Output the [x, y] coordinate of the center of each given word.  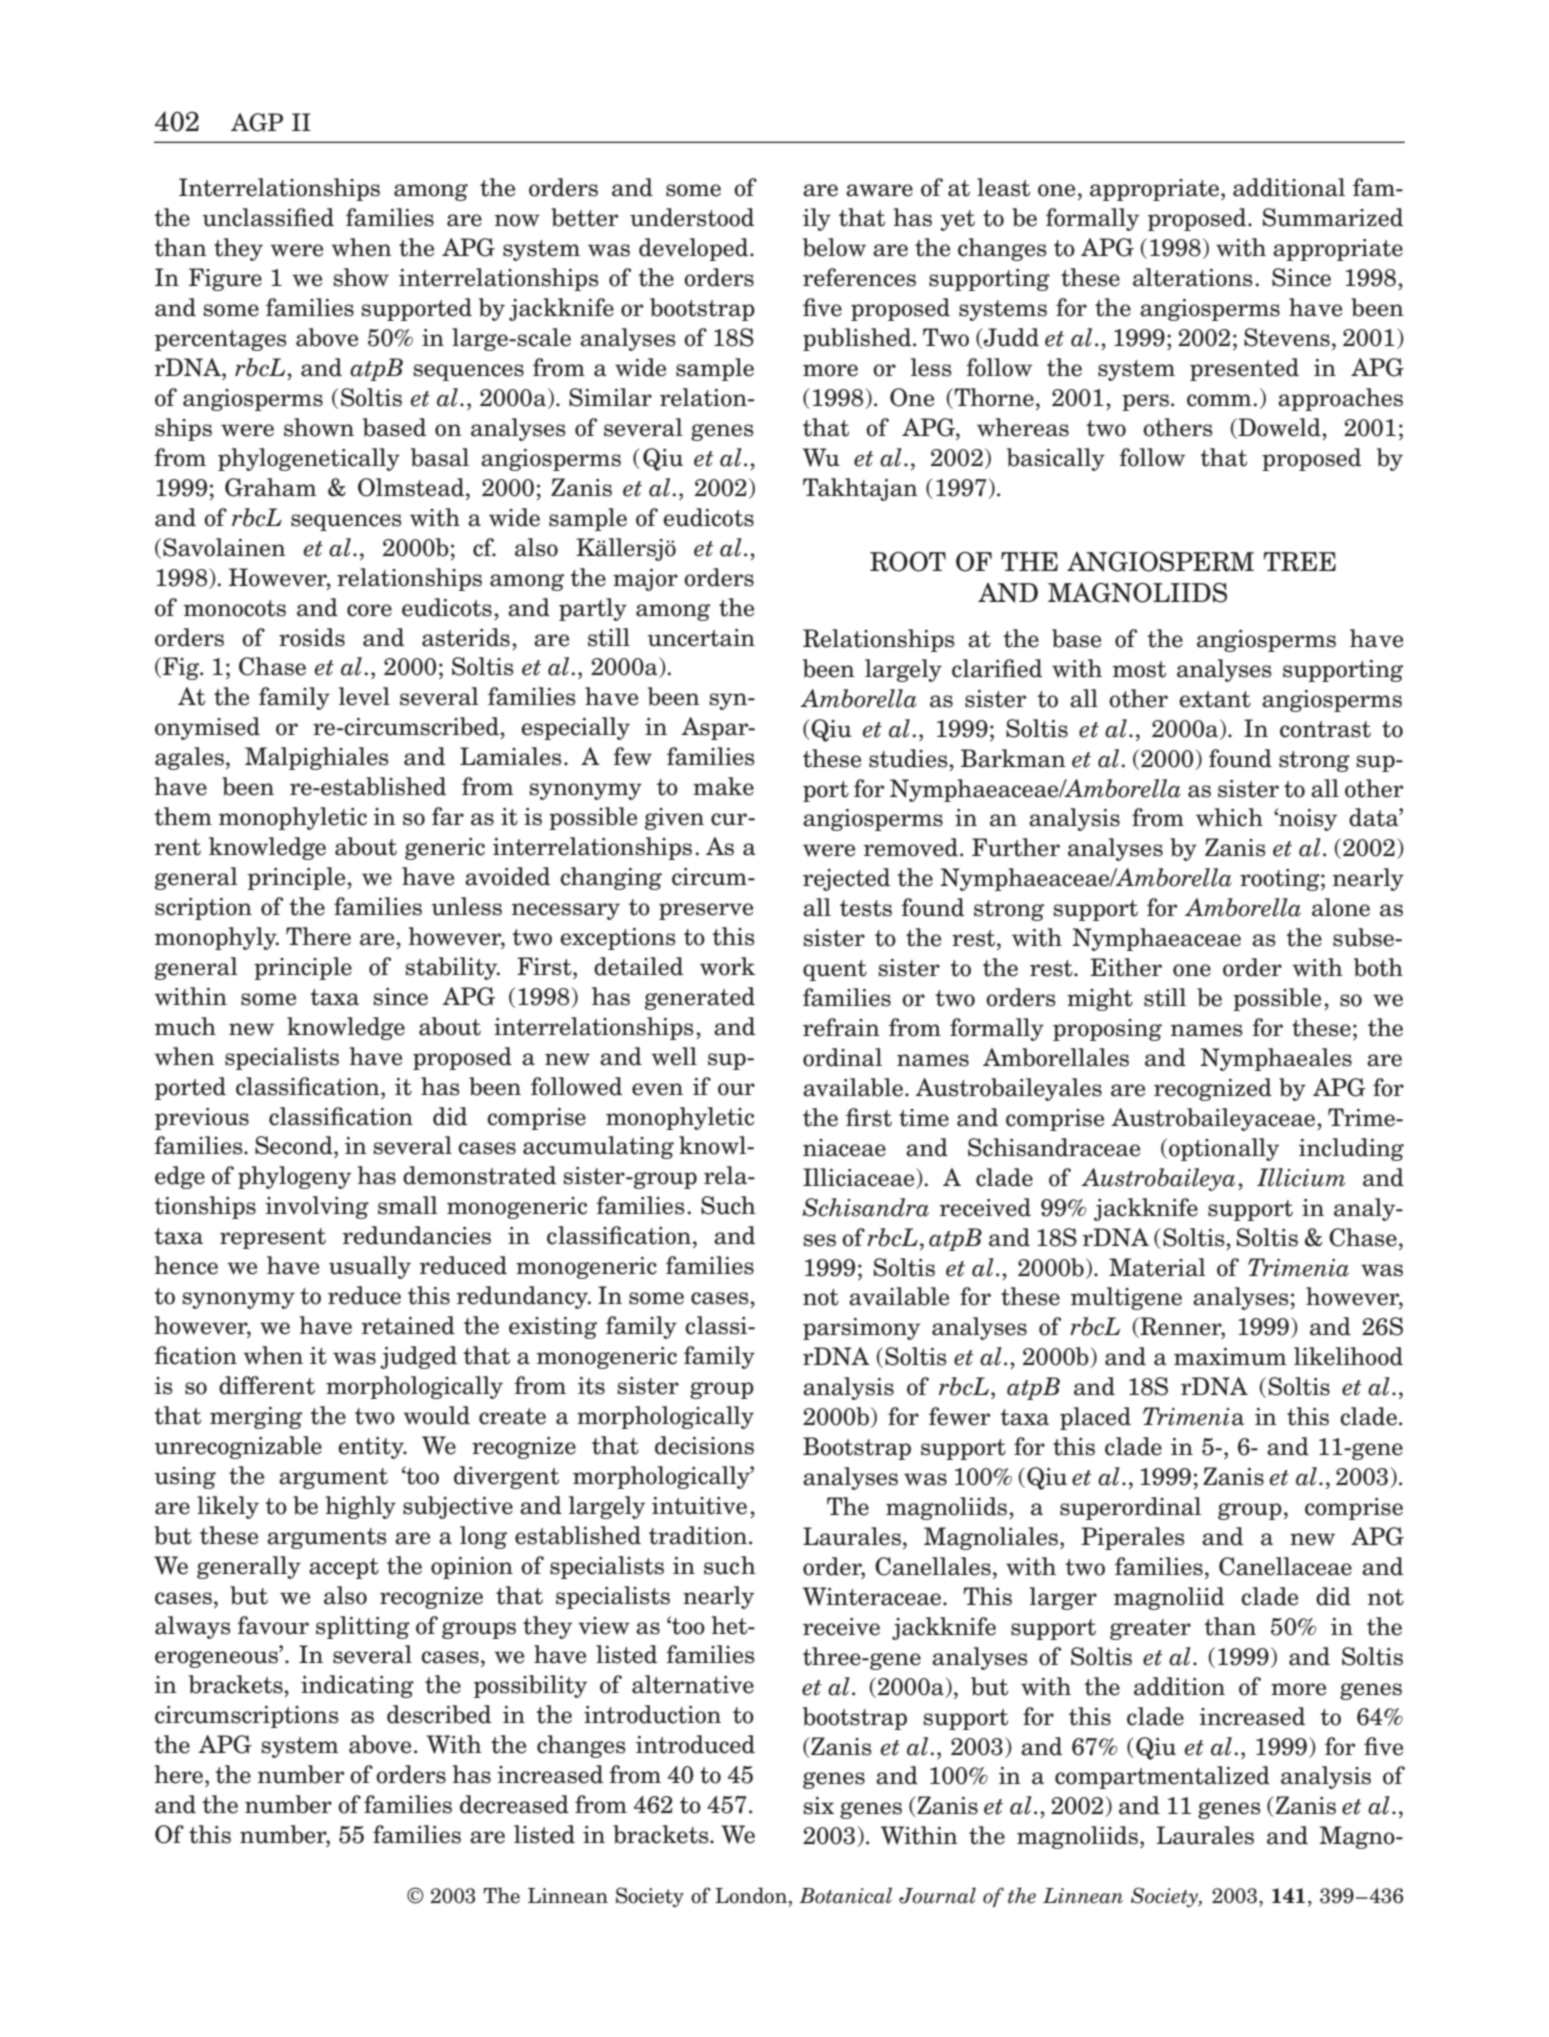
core [369, 610]
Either [1126, 967]
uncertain [701, 638]
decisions [704, 1445]
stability [452, 968]
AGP [257, 122]
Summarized [1333, 217]
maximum [1230, 1357]
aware [879, 190]
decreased [514, 1804]
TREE [1299, 562]
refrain [841, 1027]
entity [372, 1448]
